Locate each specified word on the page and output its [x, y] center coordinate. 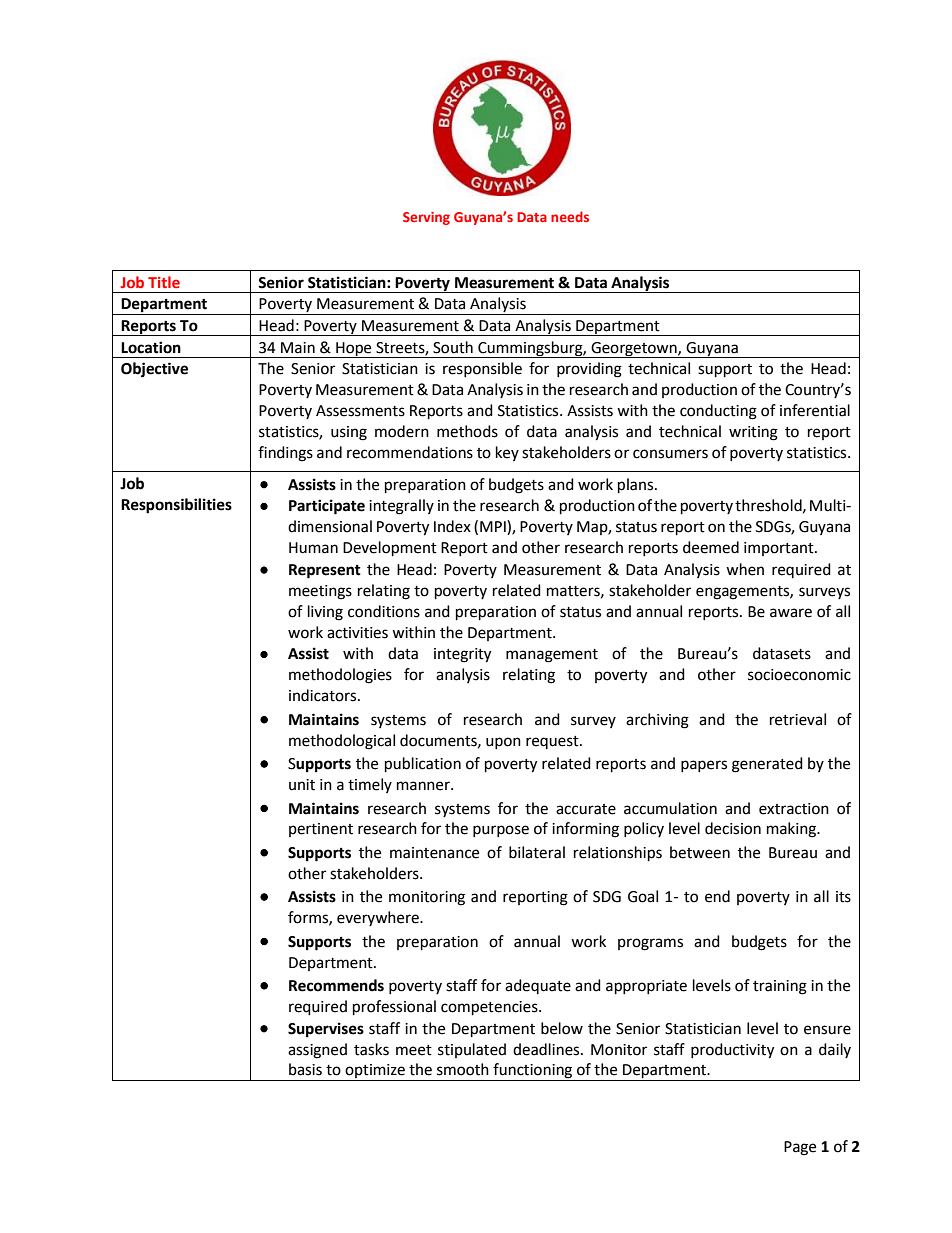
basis [305, 1069]
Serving [426, 218]
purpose [501, 831]
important [780, 549]
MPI [494, 527]
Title [164, 282]
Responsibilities [176, 506]
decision [733, 828]
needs [570, 216]
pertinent [321, 830]
